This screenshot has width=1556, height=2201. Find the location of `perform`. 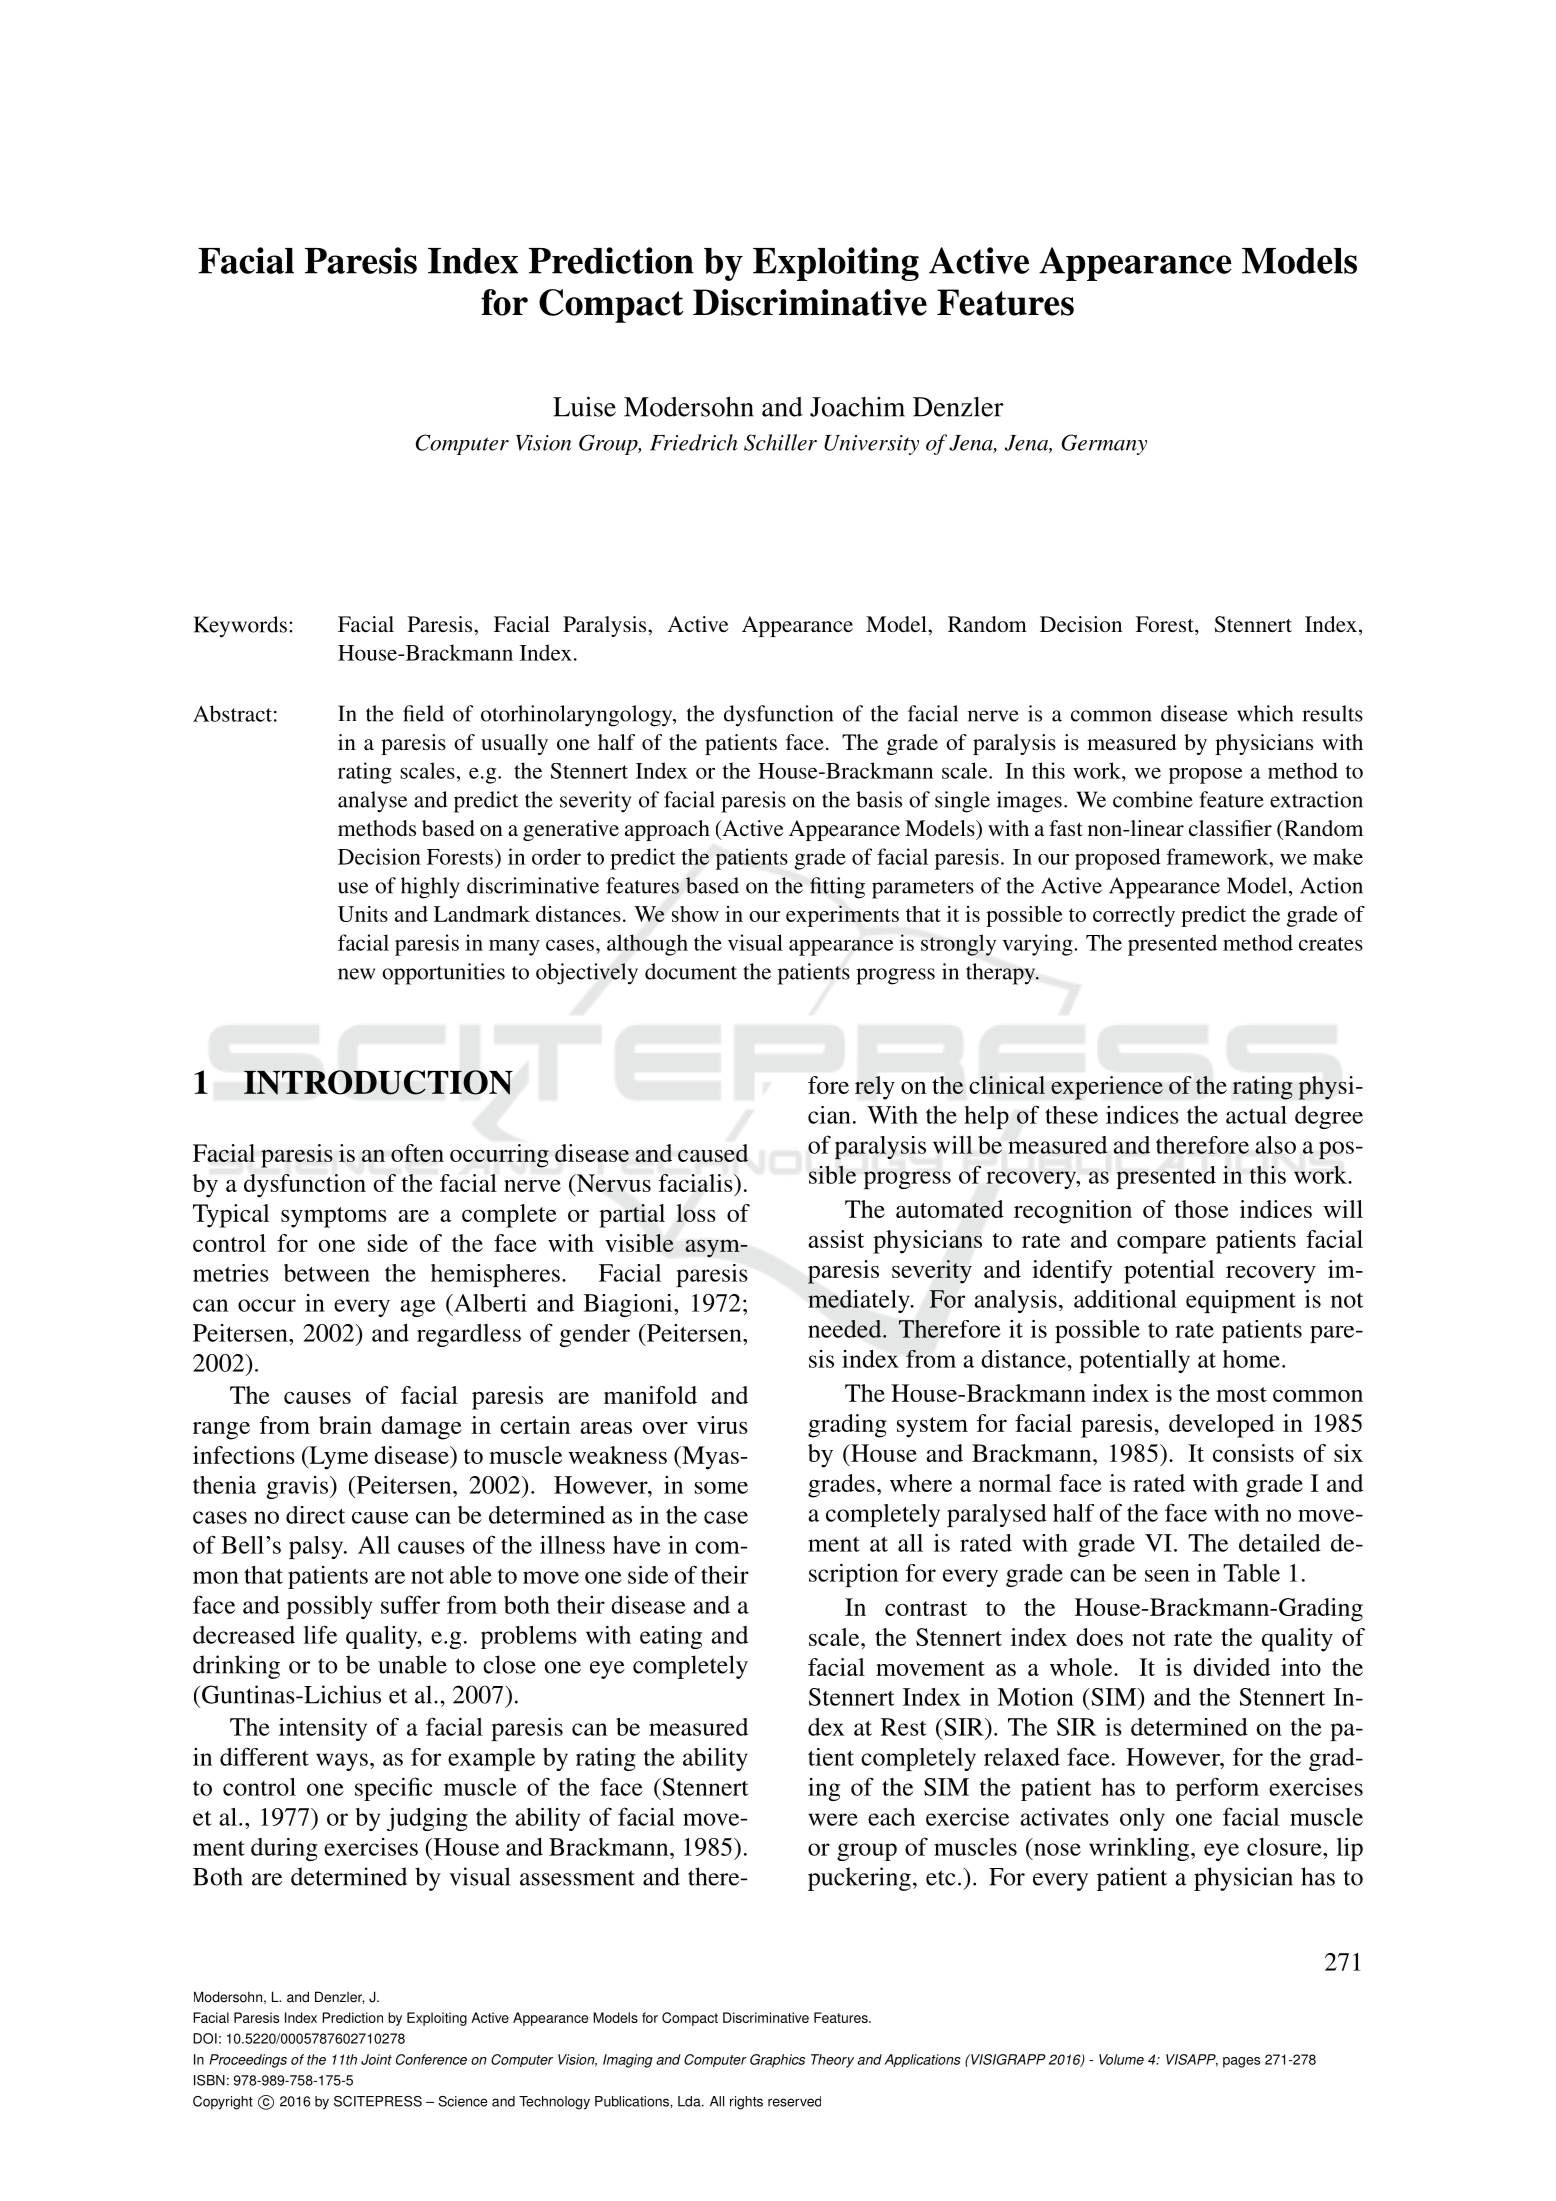

perform is located at coordinates (1217, 1789).
